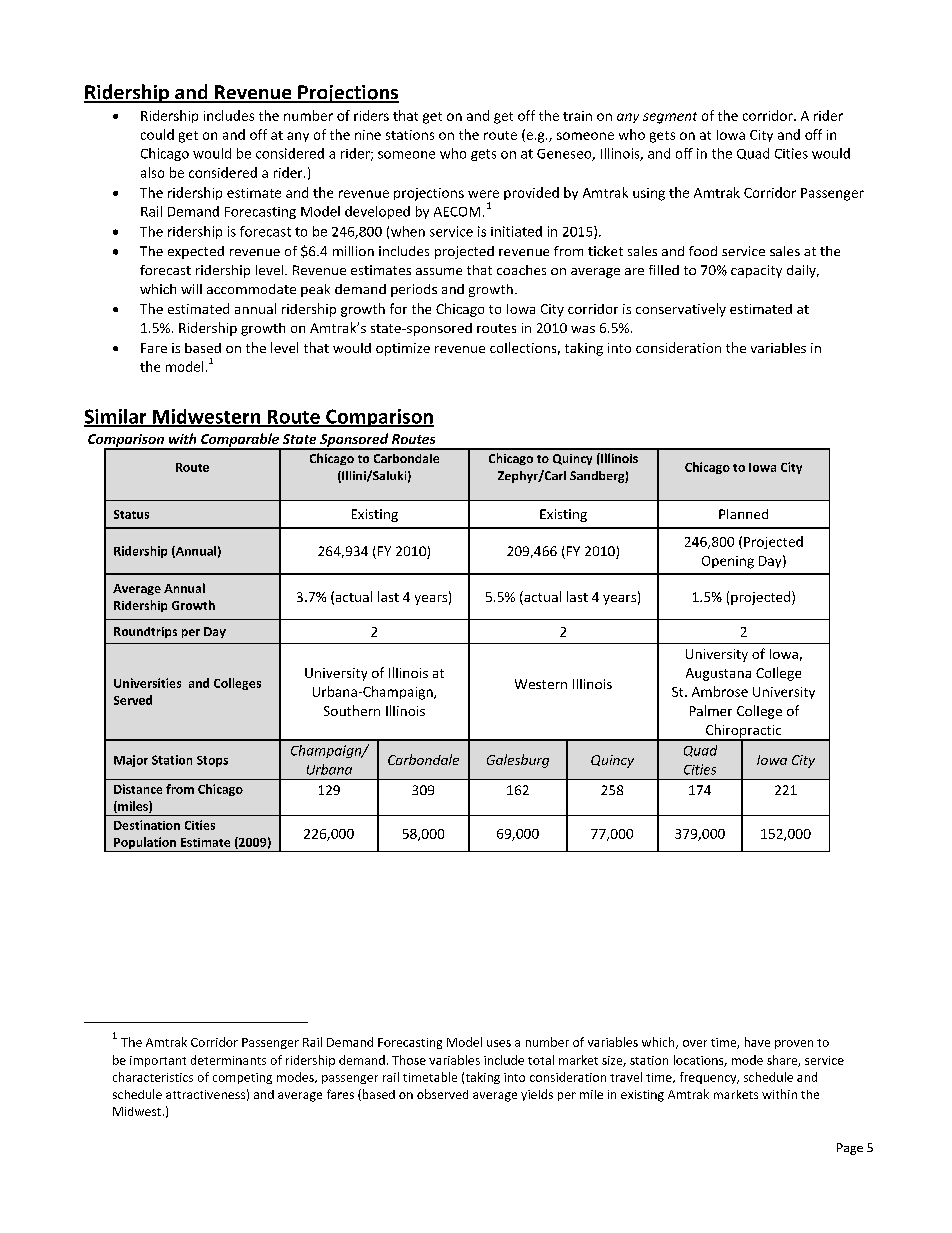  I want to click on yields, so click(537, 1095).
